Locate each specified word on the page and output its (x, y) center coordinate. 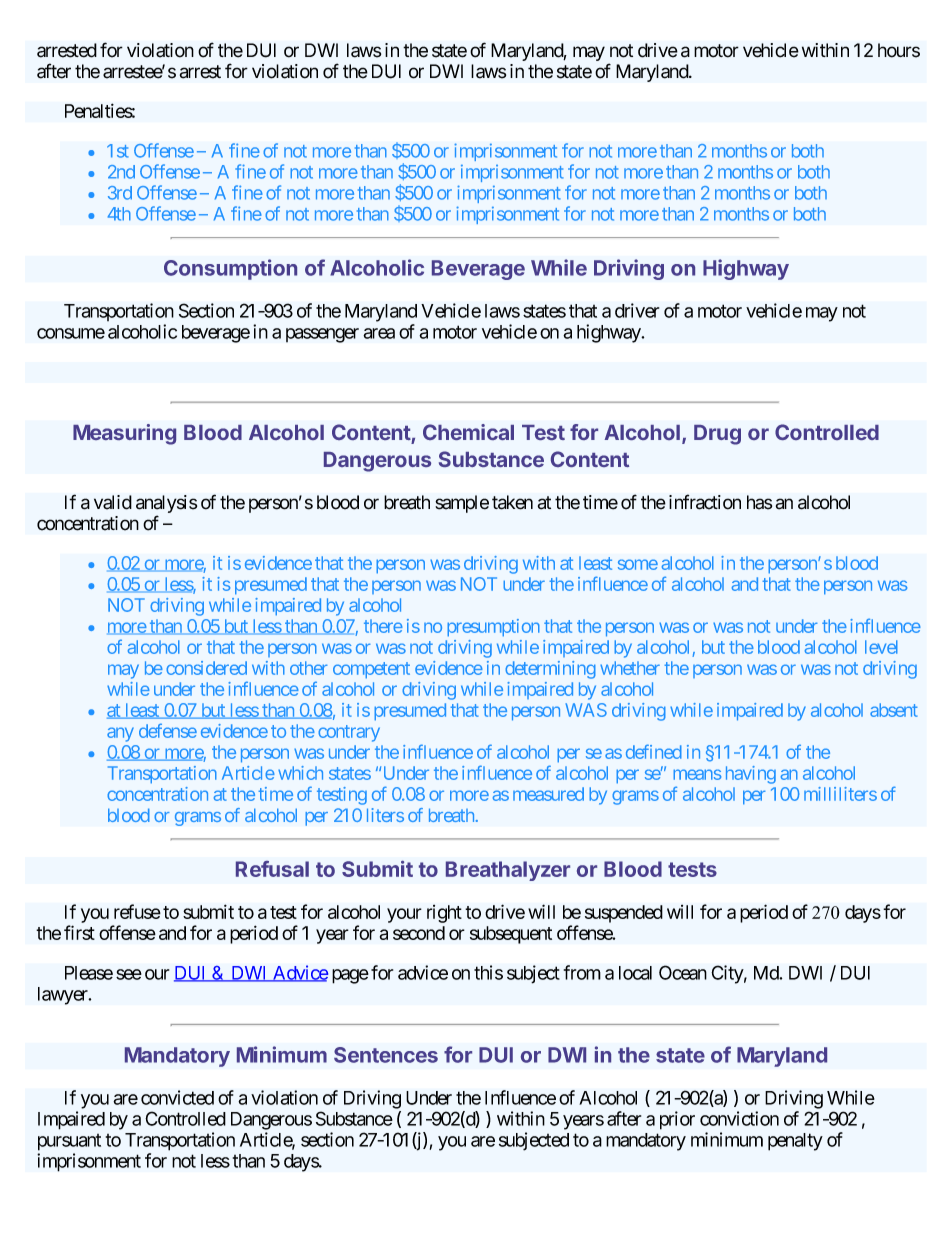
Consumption (230, 269)
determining (550, 670)
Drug (717, 435)
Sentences (386, 1055)
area (379, 333)
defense (168, 730)
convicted (177, 1097)
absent (894, 710)
